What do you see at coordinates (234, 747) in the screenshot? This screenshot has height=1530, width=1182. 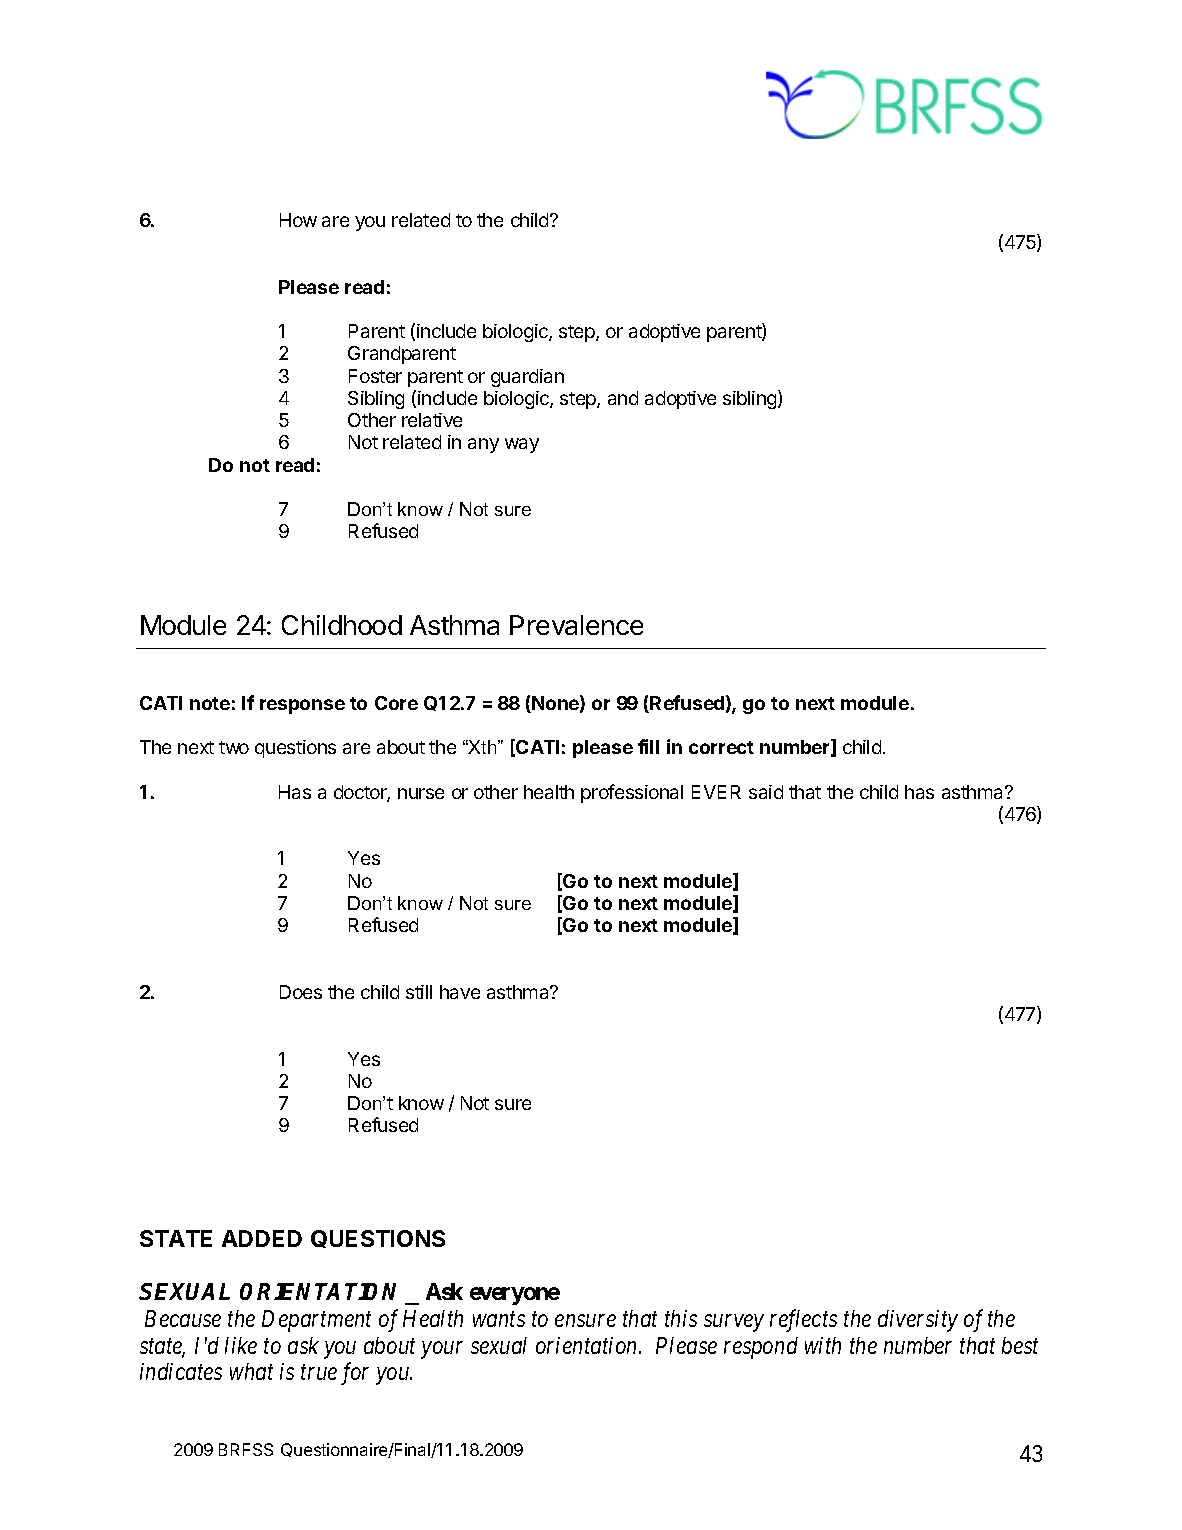 I see `two` at bounding box center [234, 747].
